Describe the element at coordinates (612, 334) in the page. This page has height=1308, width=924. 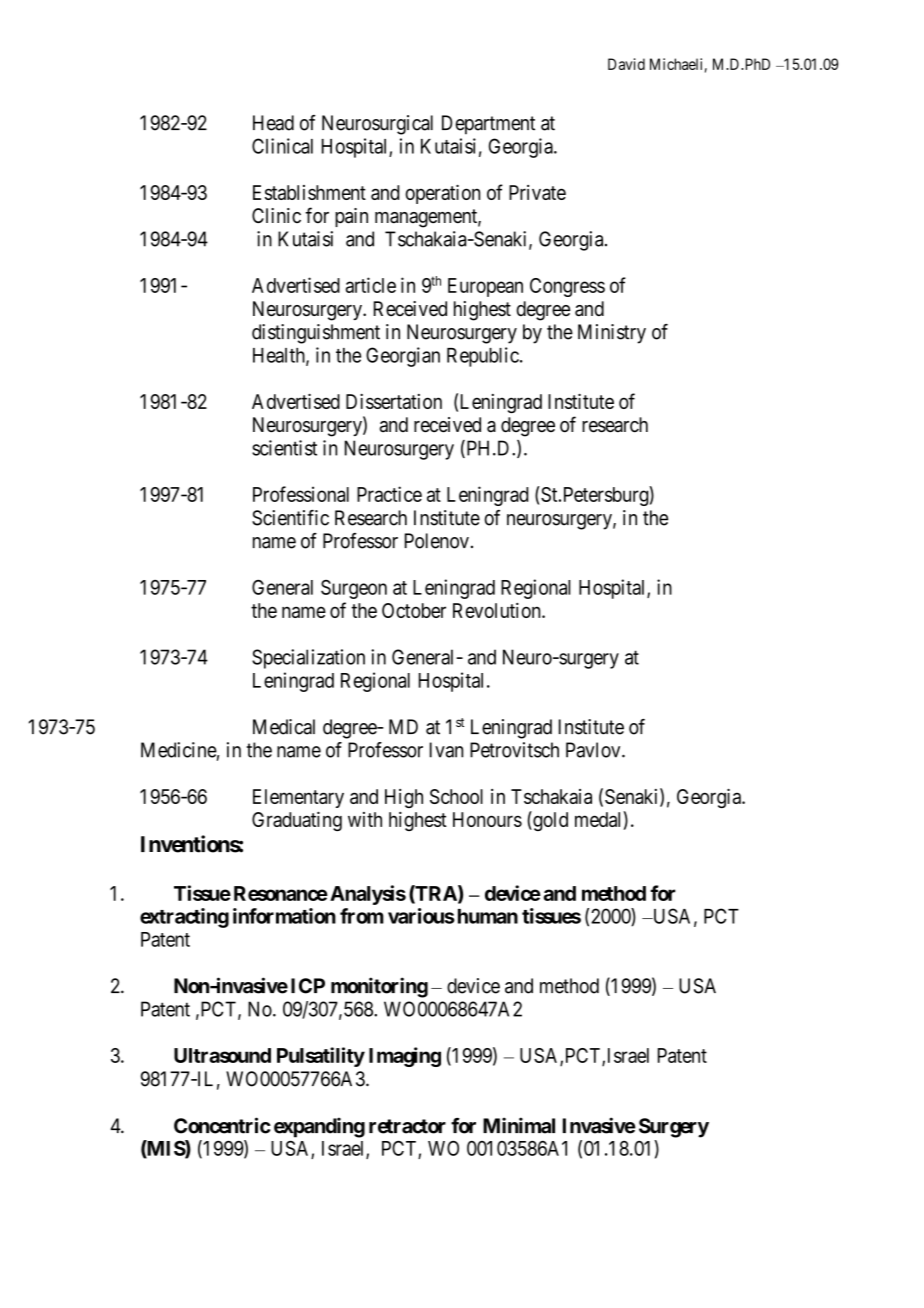
I see `Ministry` at that location.
